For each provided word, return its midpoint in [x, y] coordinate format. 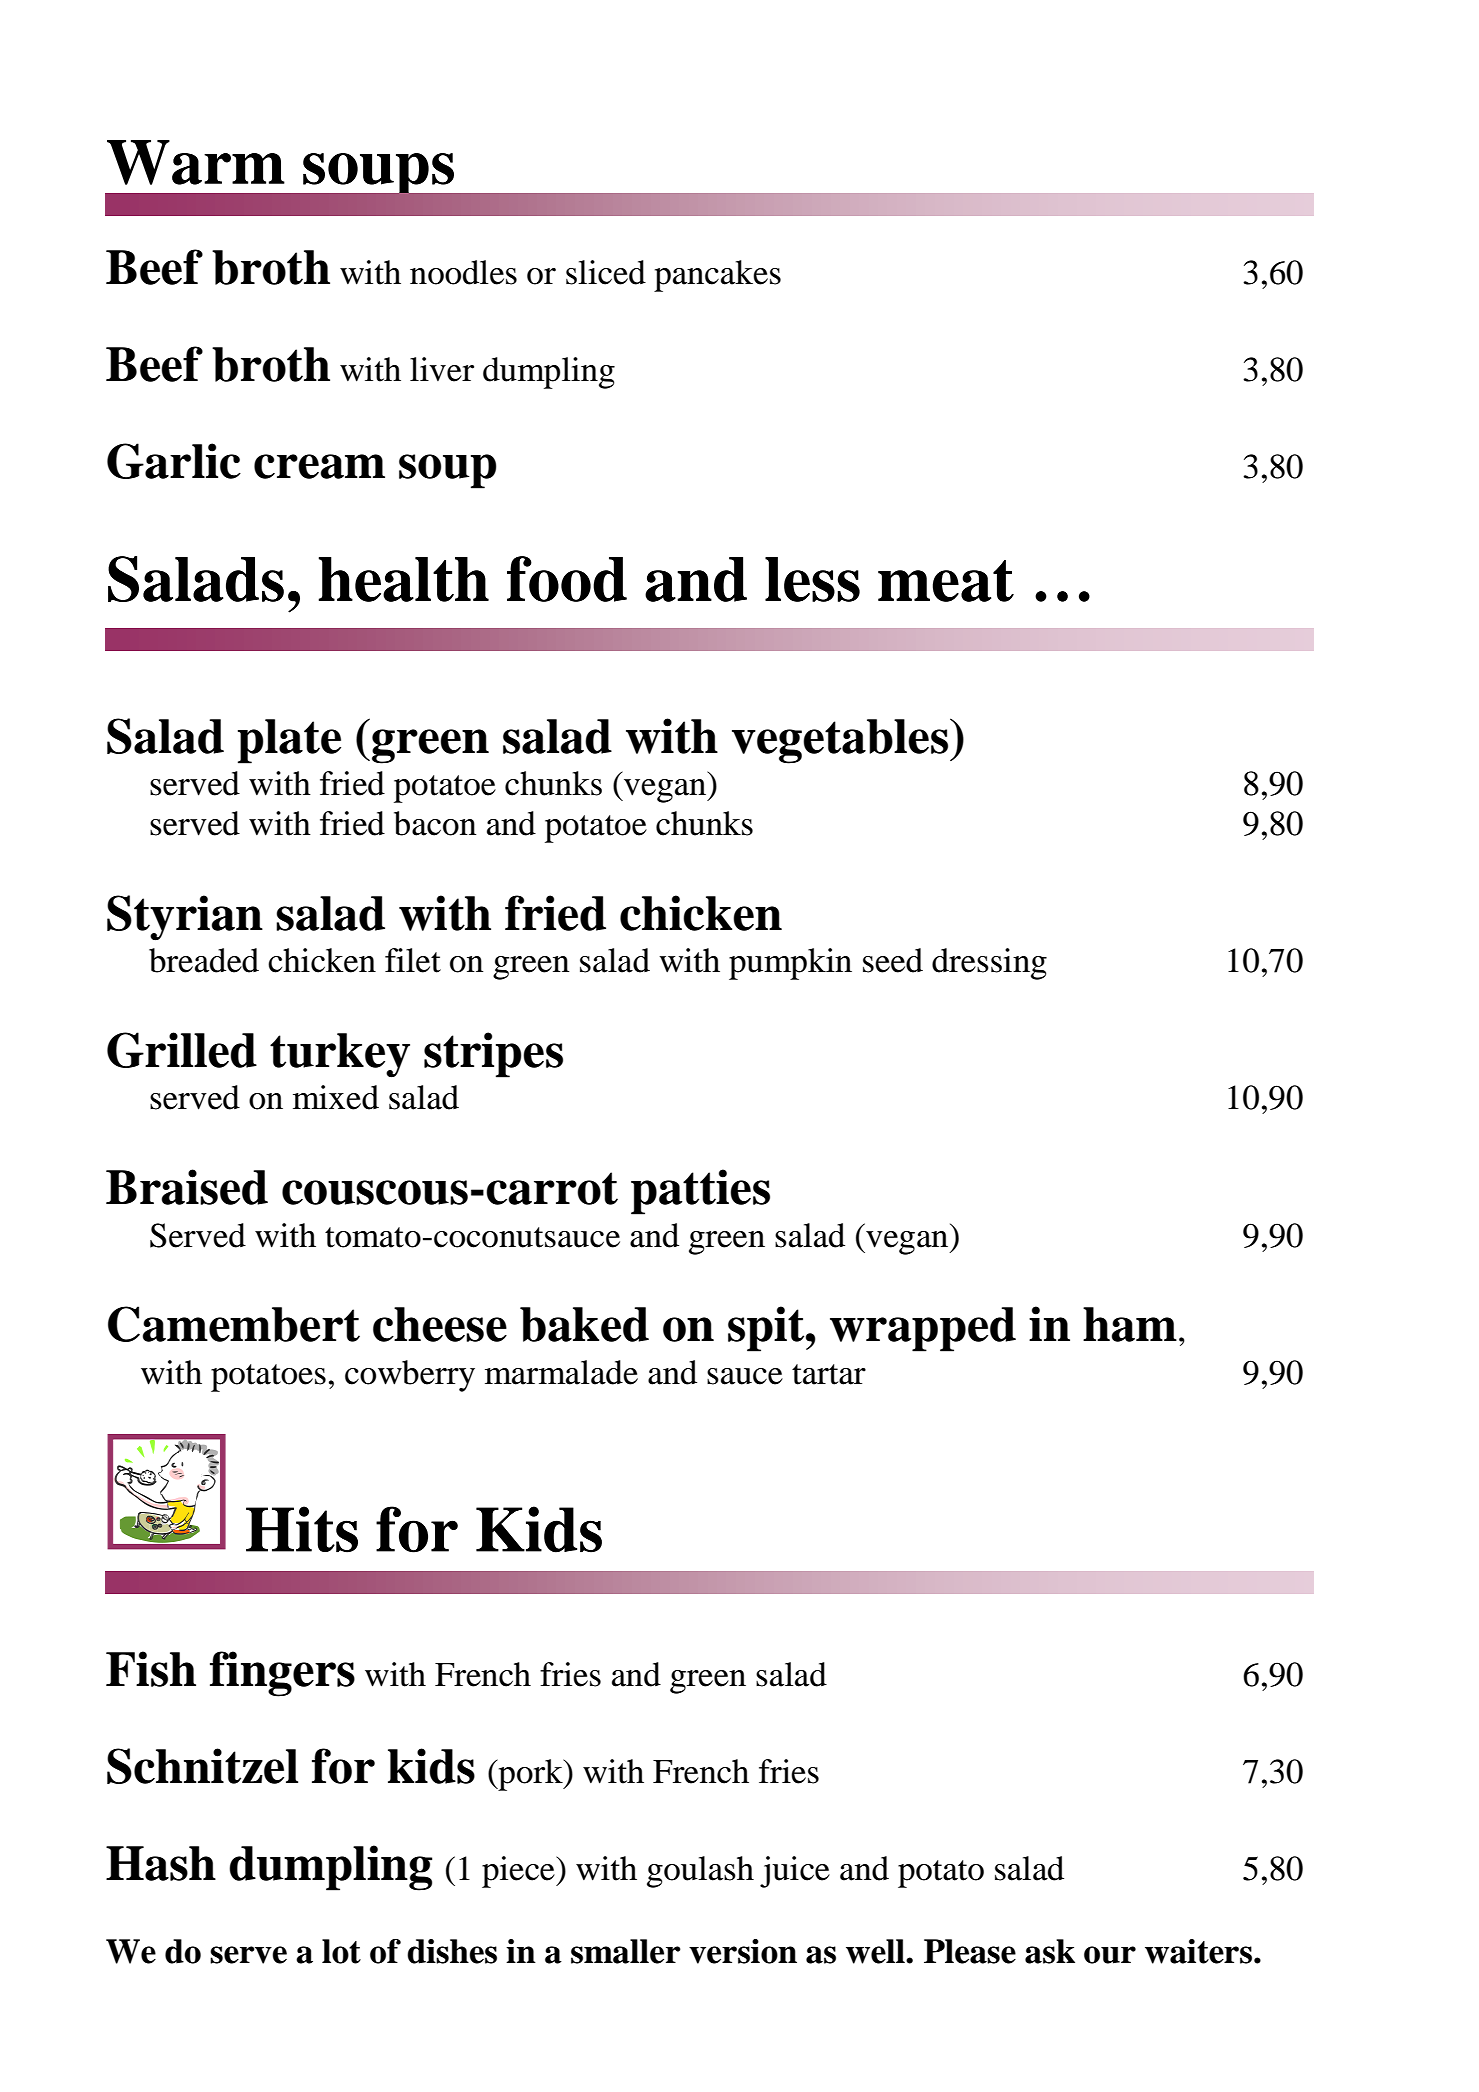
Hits [302, 1529]
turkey [340, 1055]
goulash [700, 1872]
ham [1130, 1324]
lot [341, 1951]
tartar [829, 1374]
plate [289, 741]
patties [700, 1192]
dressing [989, 964]
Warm [196, 162]
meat [946, 581]
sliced [606, 272]
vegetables [840, 741]
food [567, 579]
